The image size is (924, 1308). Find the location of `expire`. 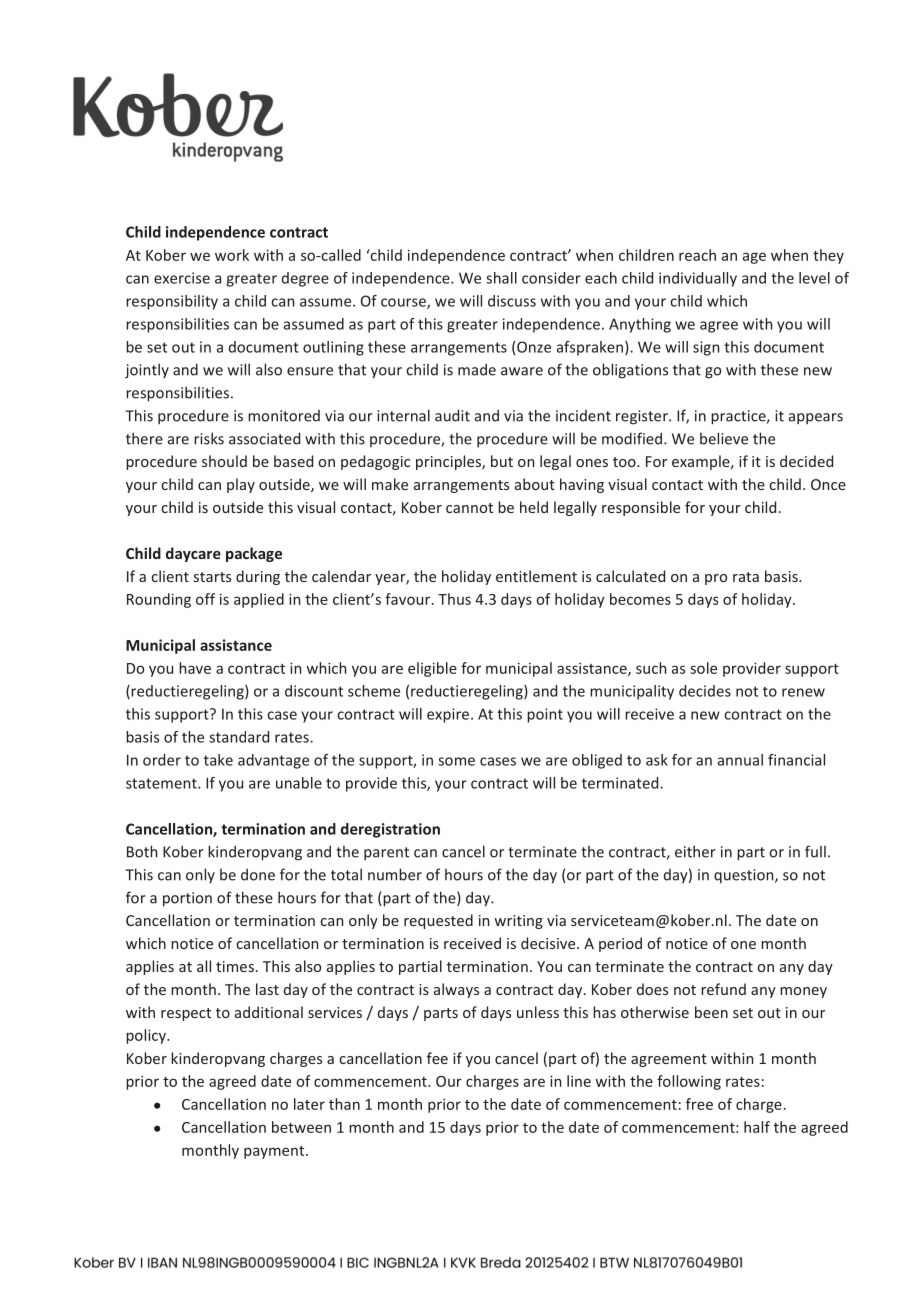

expire is located at coordinates (449, 715).
